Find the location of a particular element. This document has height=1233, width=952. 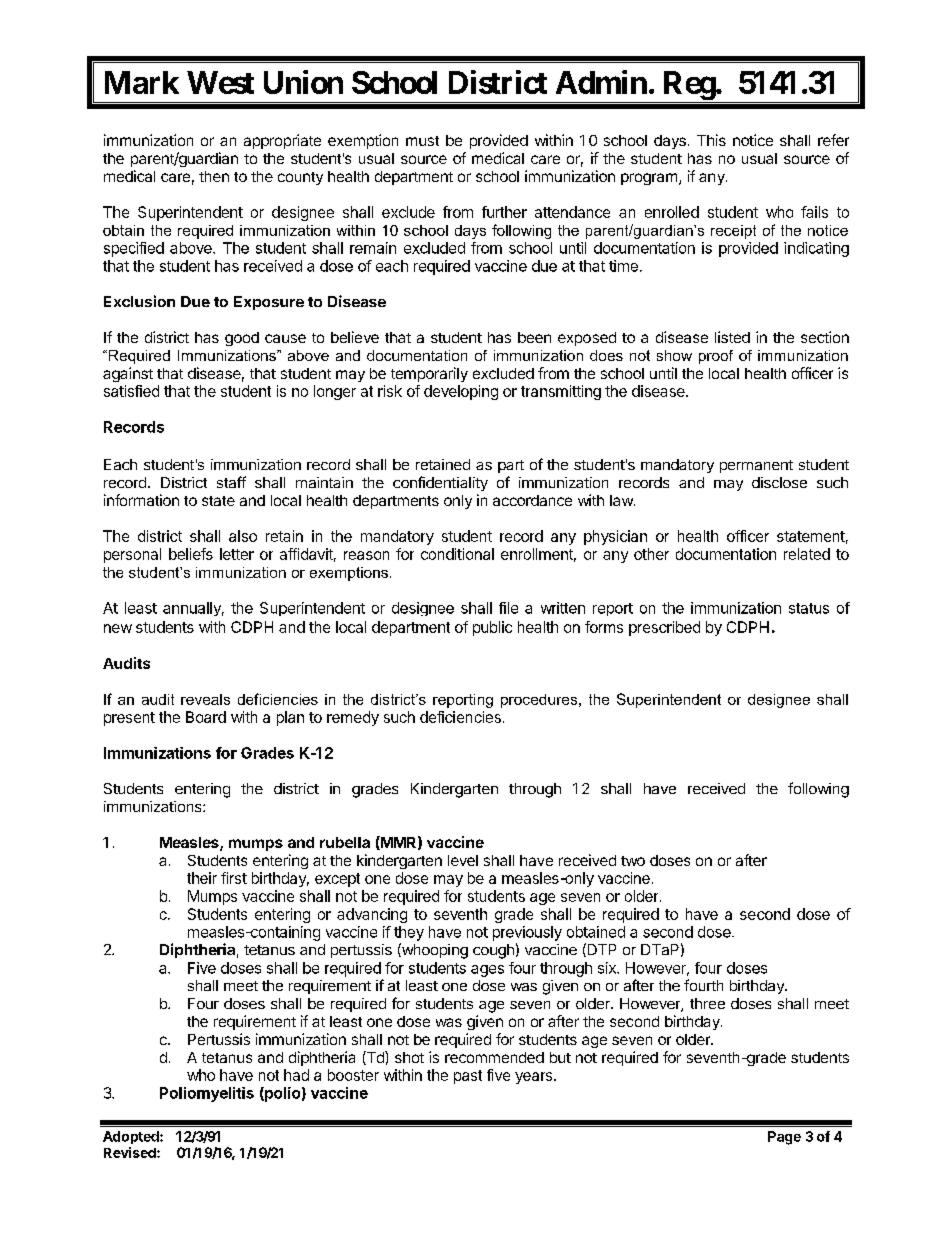

public is located at coordinates (492, 628).
